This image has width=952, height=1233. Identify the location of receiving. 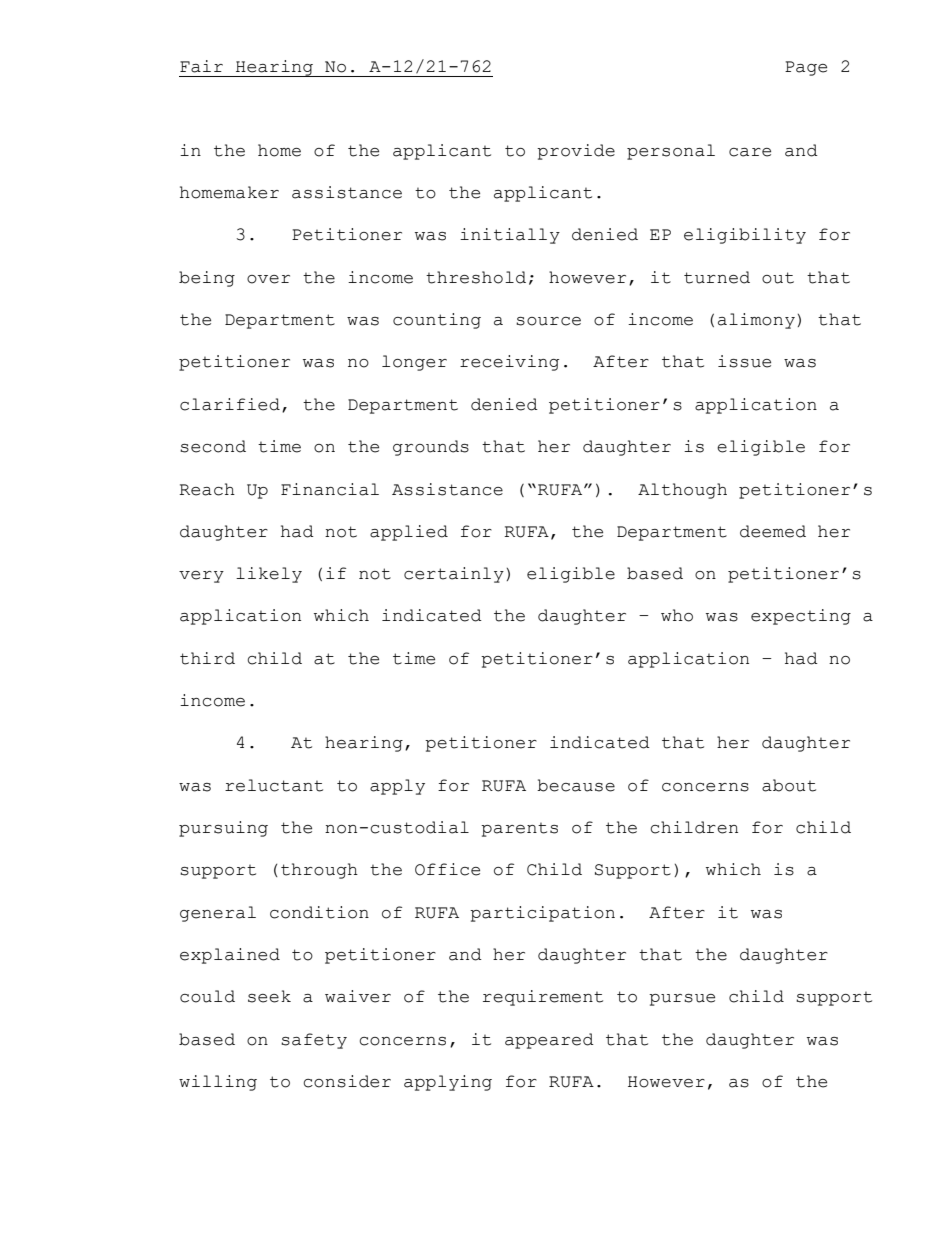
(509, 363).
